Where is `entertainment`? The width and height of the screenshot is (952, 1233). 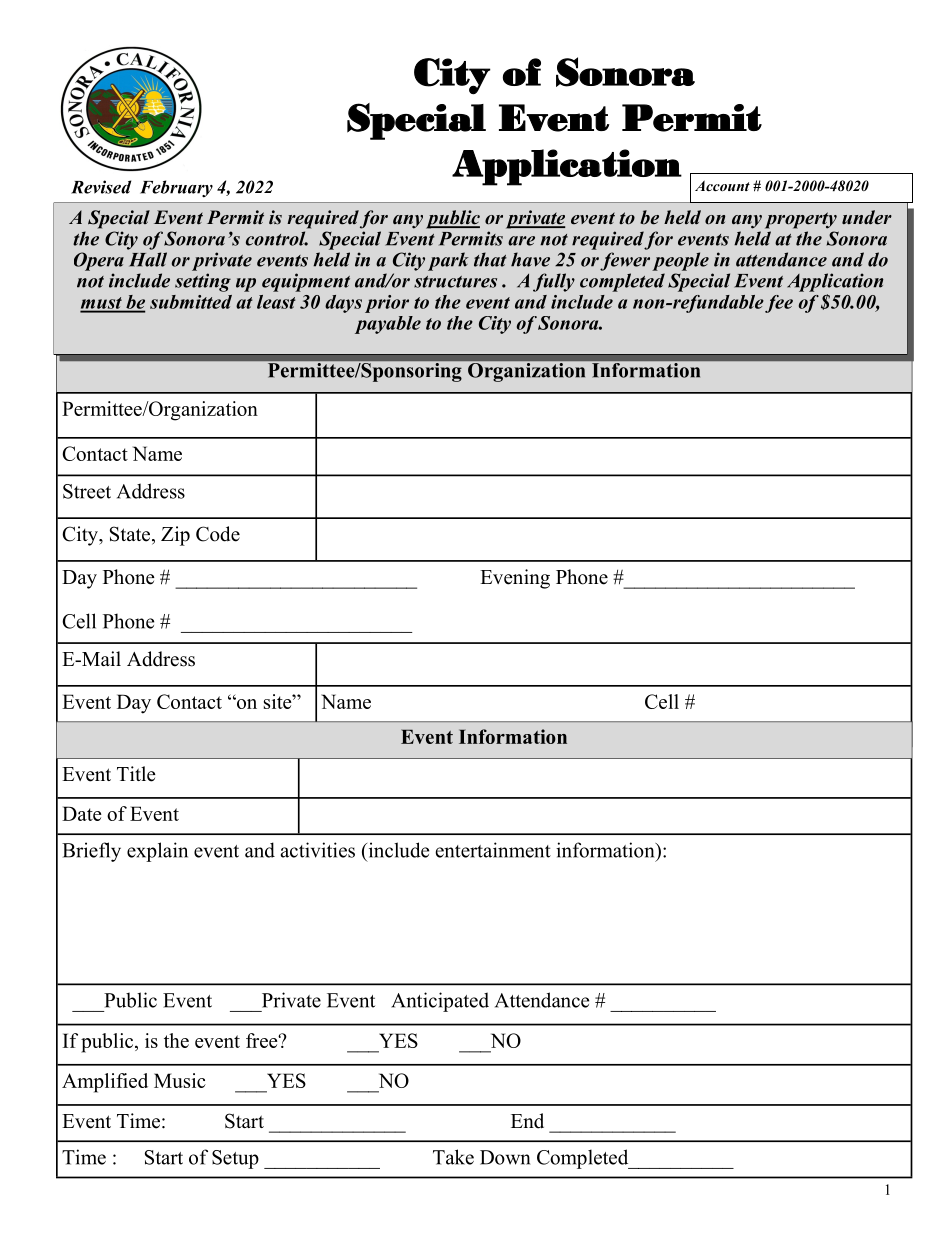 entertainment is located at coordinates (493, 850).
